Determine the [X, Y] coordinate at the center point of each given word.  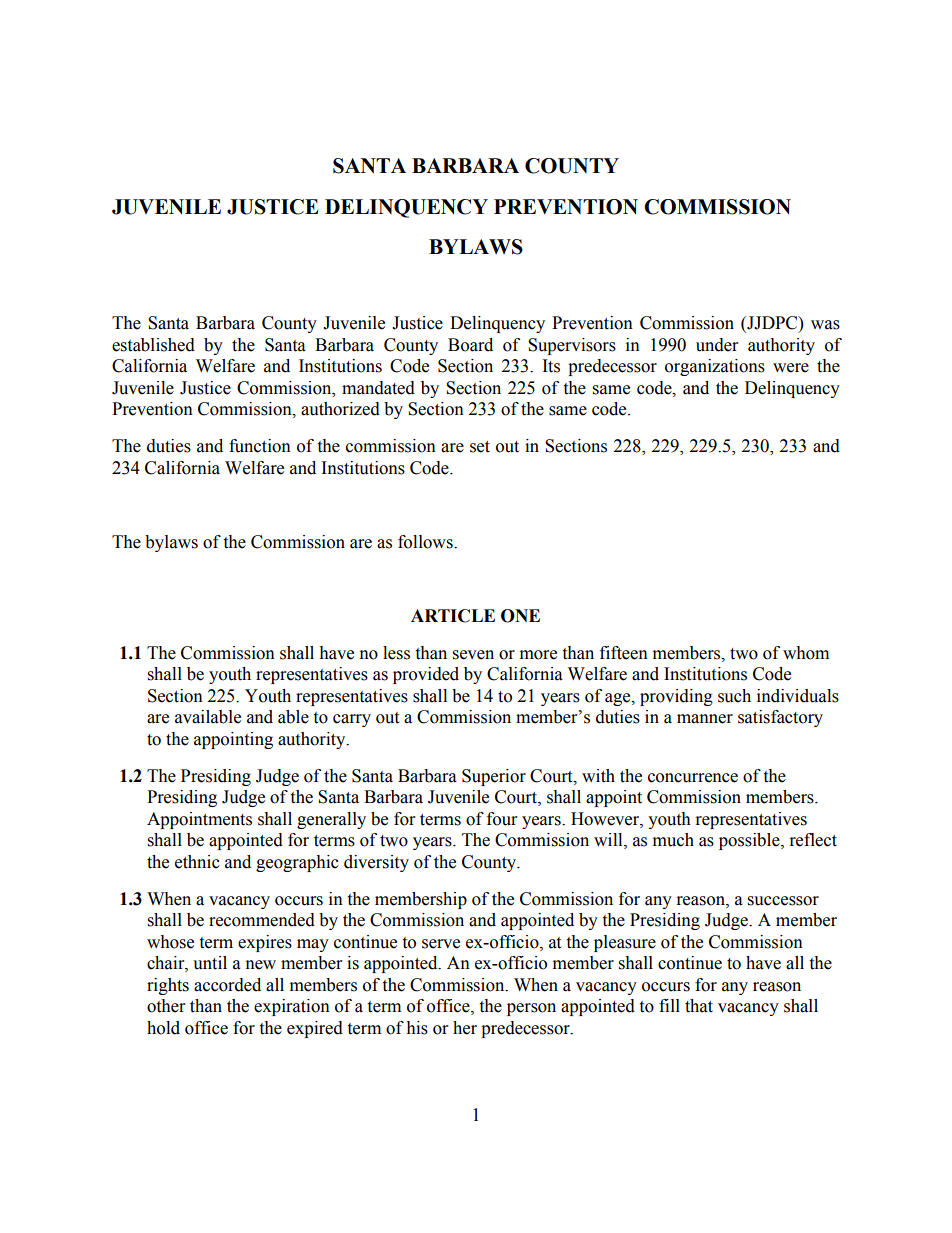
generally [331, 820]
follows [426, 542]
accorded [227, 985]
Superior [494, 777]
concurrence [693, 778]
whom [806, 653]
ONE [520, 616]
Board [470, 345]
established [153, 345]
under [717, 345]
